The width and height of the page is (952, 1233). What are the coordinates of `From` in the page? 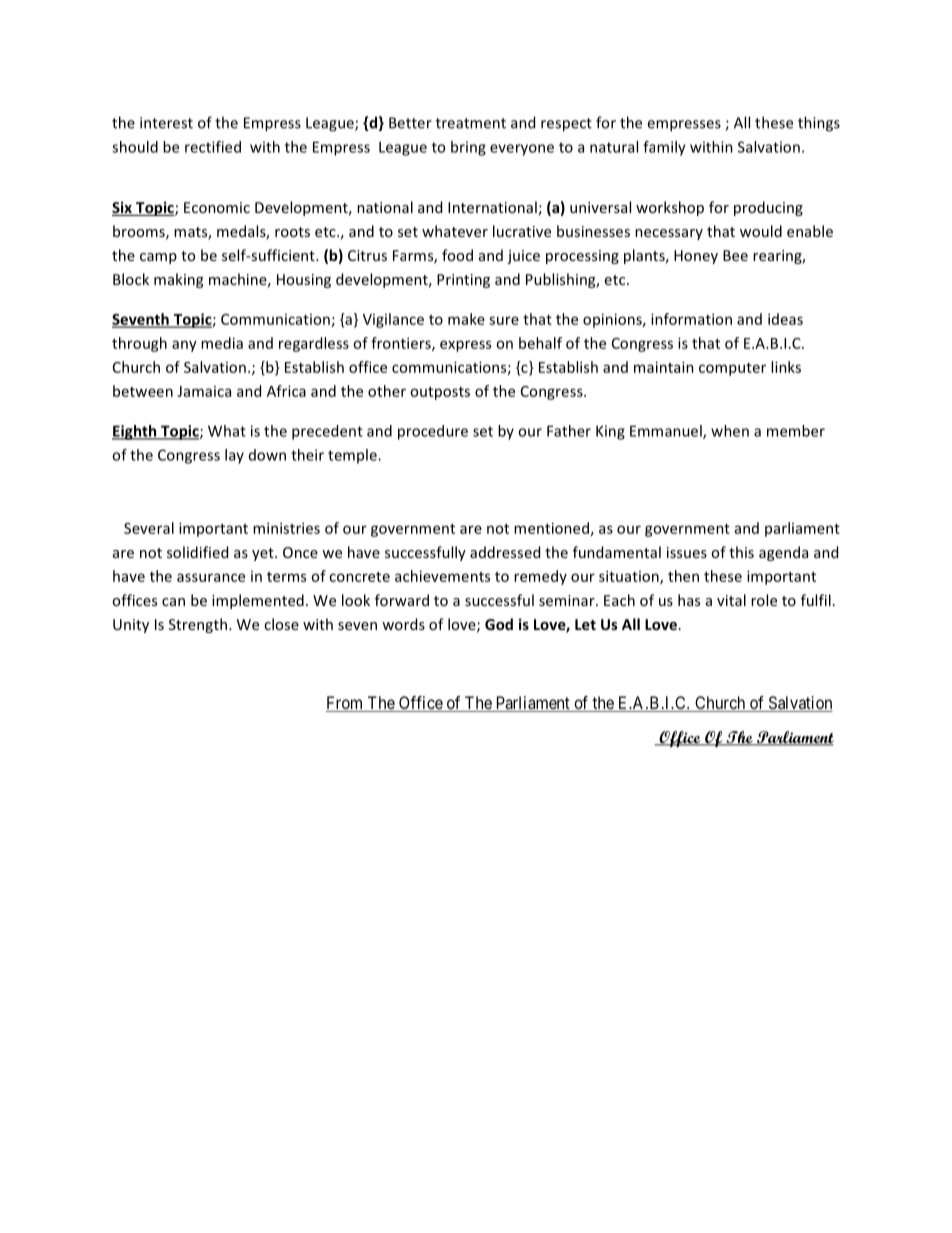 It's located at (346, 704).
